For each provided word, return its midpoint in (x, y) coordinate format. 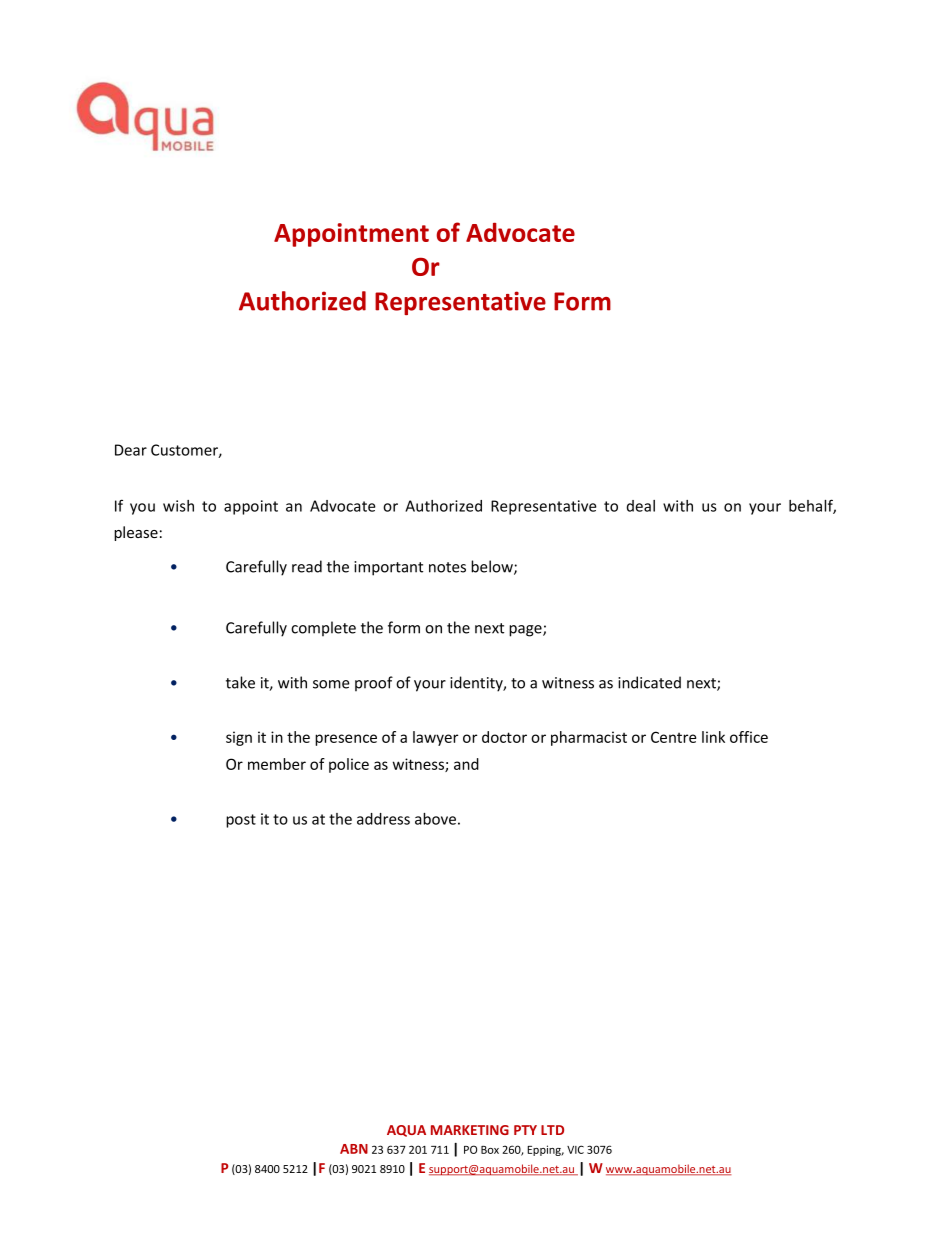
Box (490, 1150)
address (383, 819)
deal (641, 506)
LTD (552, 1130)
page (526, 631)
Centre (673, 737)
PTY (525, 1130)
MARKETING (470, 1130)
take (240, 682)
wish (178, 506)
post (241, 821)
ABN (354, 1149)
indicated (649, 682)
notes (447, 567)
